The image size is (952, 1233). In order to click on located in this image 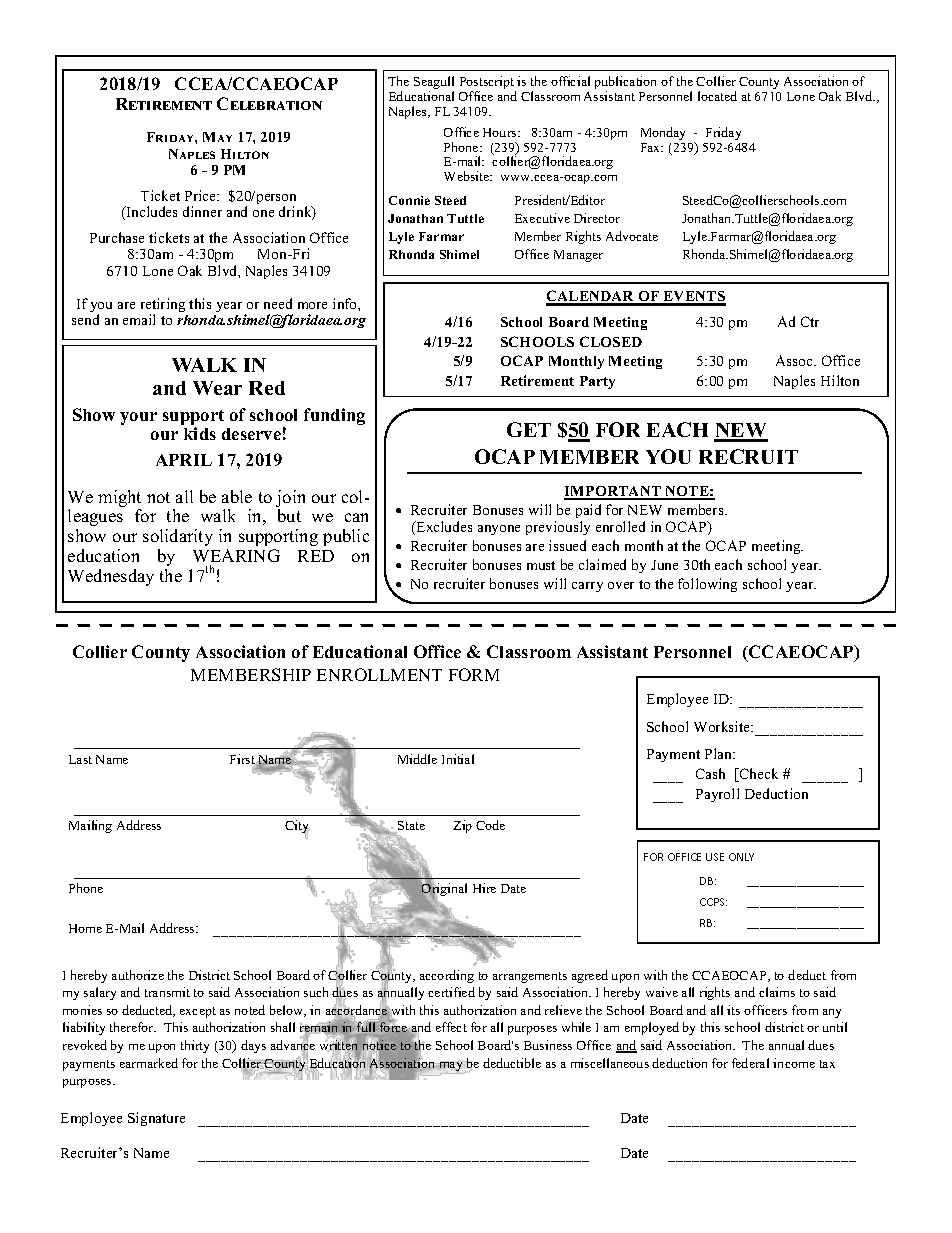, I will do `click(717, 96)`.
